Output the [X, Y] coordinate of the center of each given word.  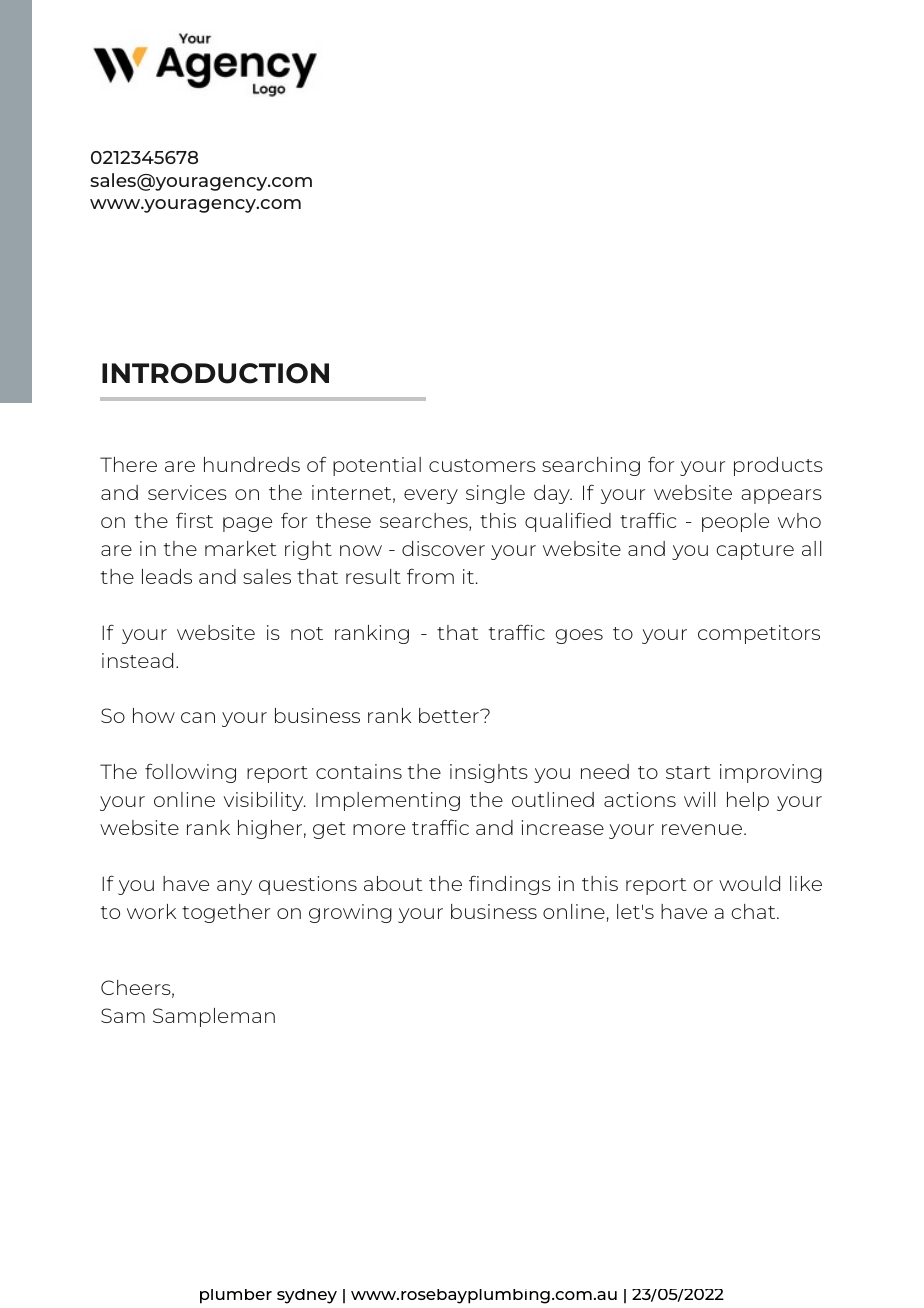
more [379, 829]
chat [754, 911]
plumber [236, 1296]
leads [167, 576]
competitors [759, 634]
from [430, 576]
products [778, 466]
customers [482, 465]
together [226, 913]
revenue [703, 829]
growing [350, 913]
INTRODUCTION [215, 373]
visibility [265, 801]
